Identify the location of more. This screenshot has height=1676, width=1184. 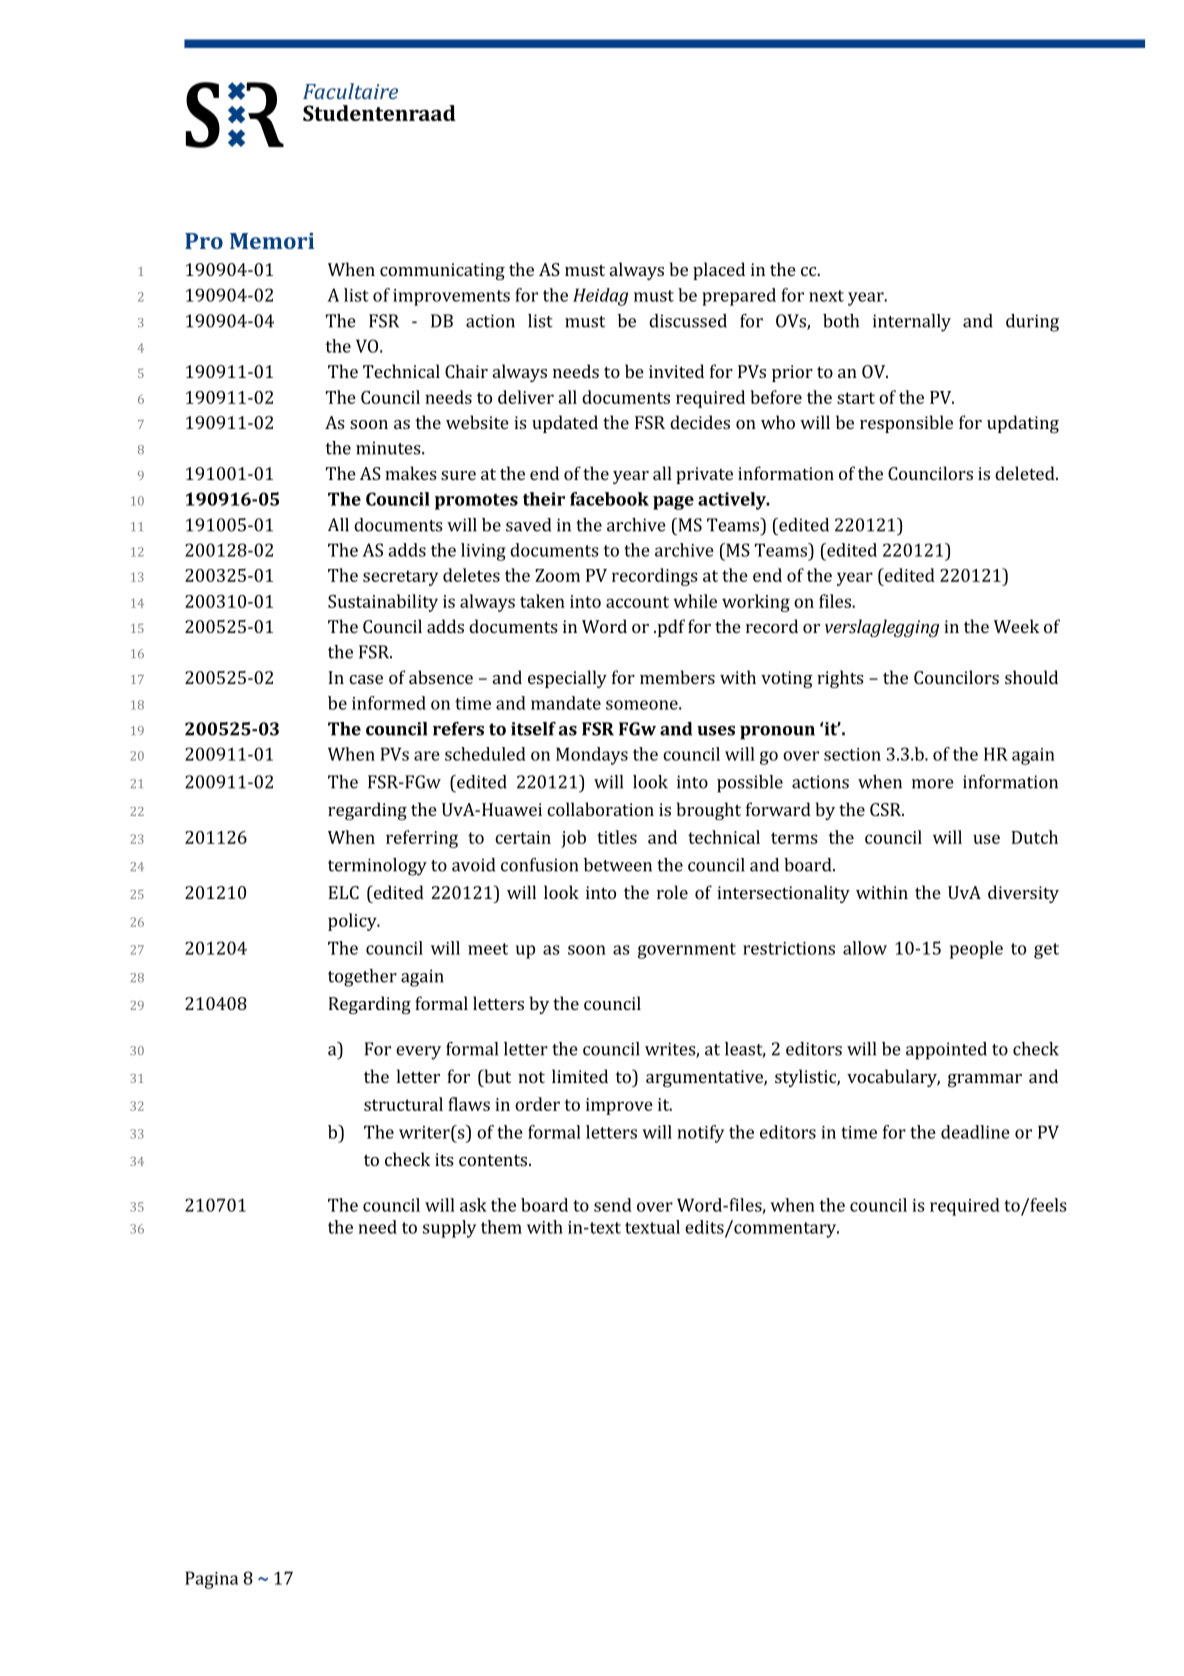
(933, 784).
